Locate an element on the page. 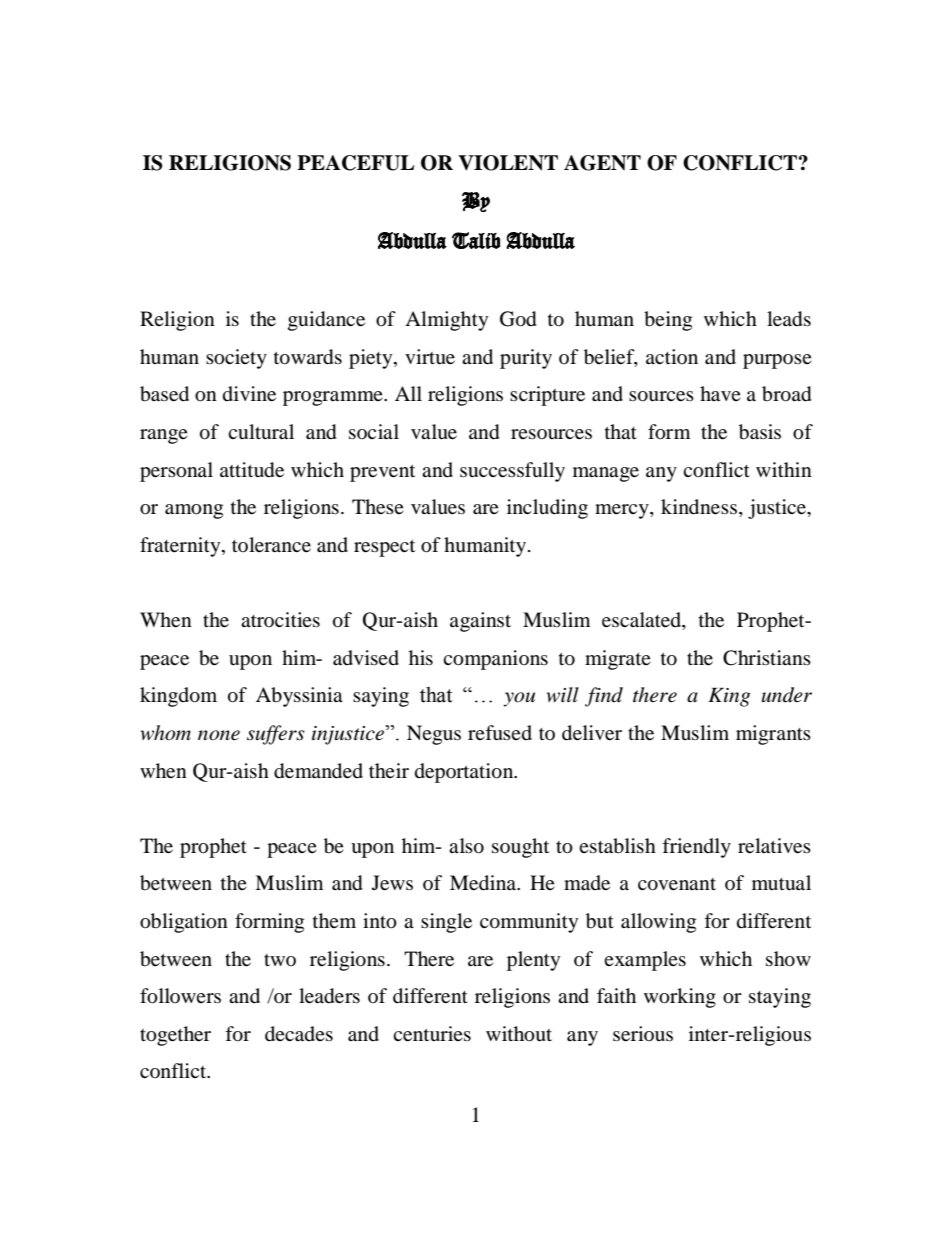  against is located at coordinates (480, 622).
